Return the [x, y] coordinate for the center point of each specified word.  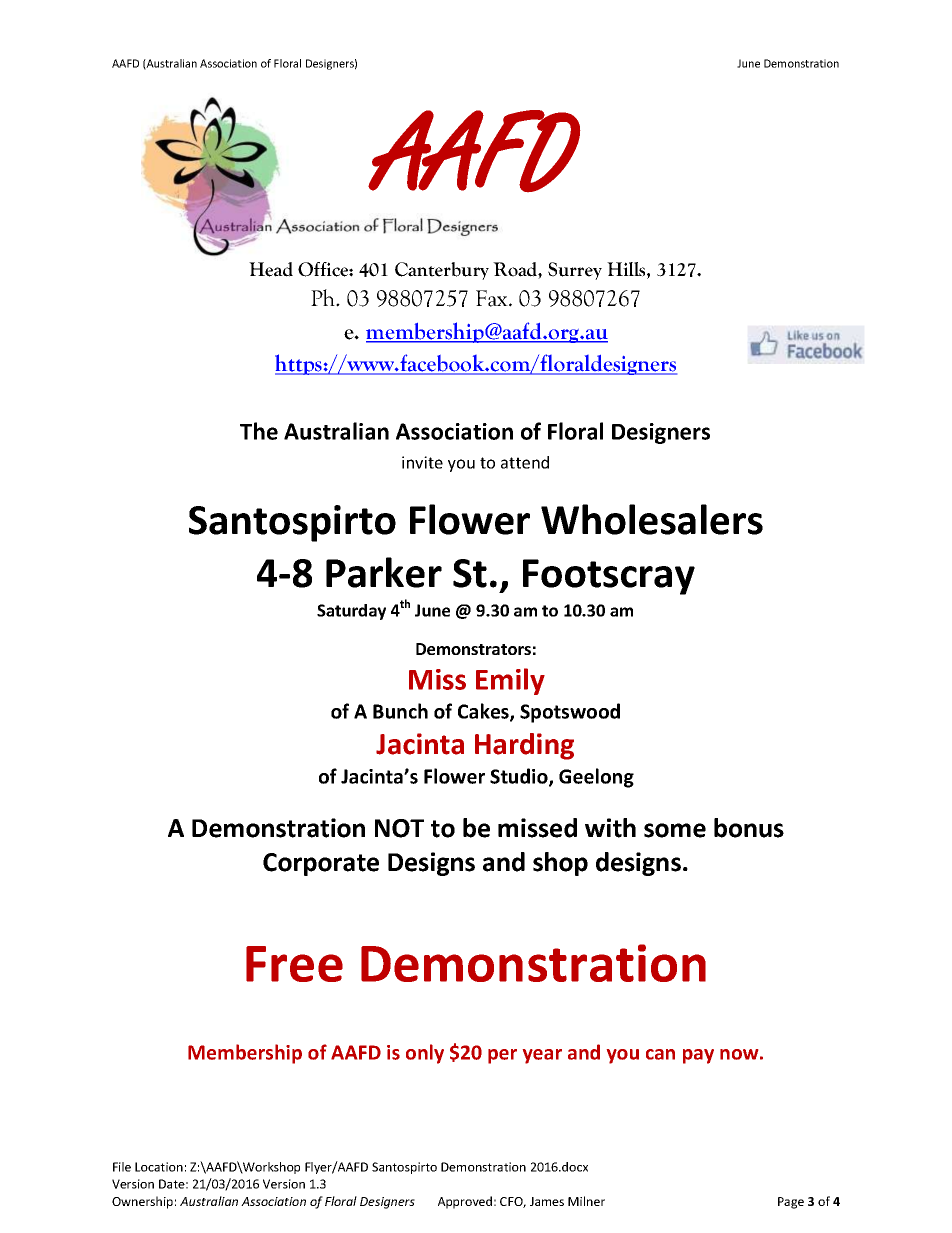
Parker [384, 572]
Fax [493, 298]
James [547, 1201]
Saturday [351, 612]
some [675, 830]
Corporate [321, 864]
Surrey [575, 271]
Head [271, 269]
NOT [399, 828]
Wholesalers [652, 519]
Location [159, 1167]
